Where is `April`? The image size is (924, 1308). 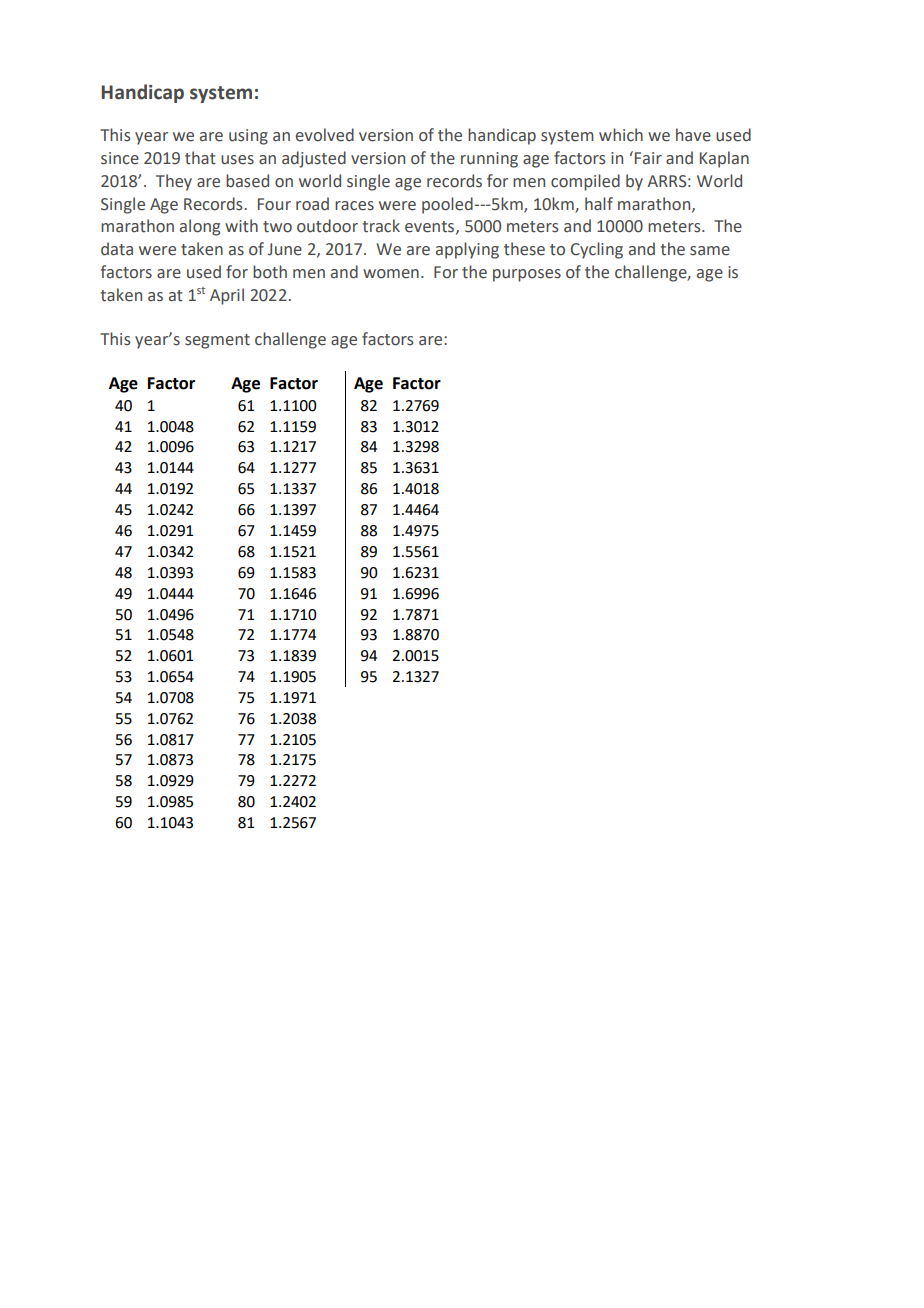
April is located at coordinates (227, 296).
